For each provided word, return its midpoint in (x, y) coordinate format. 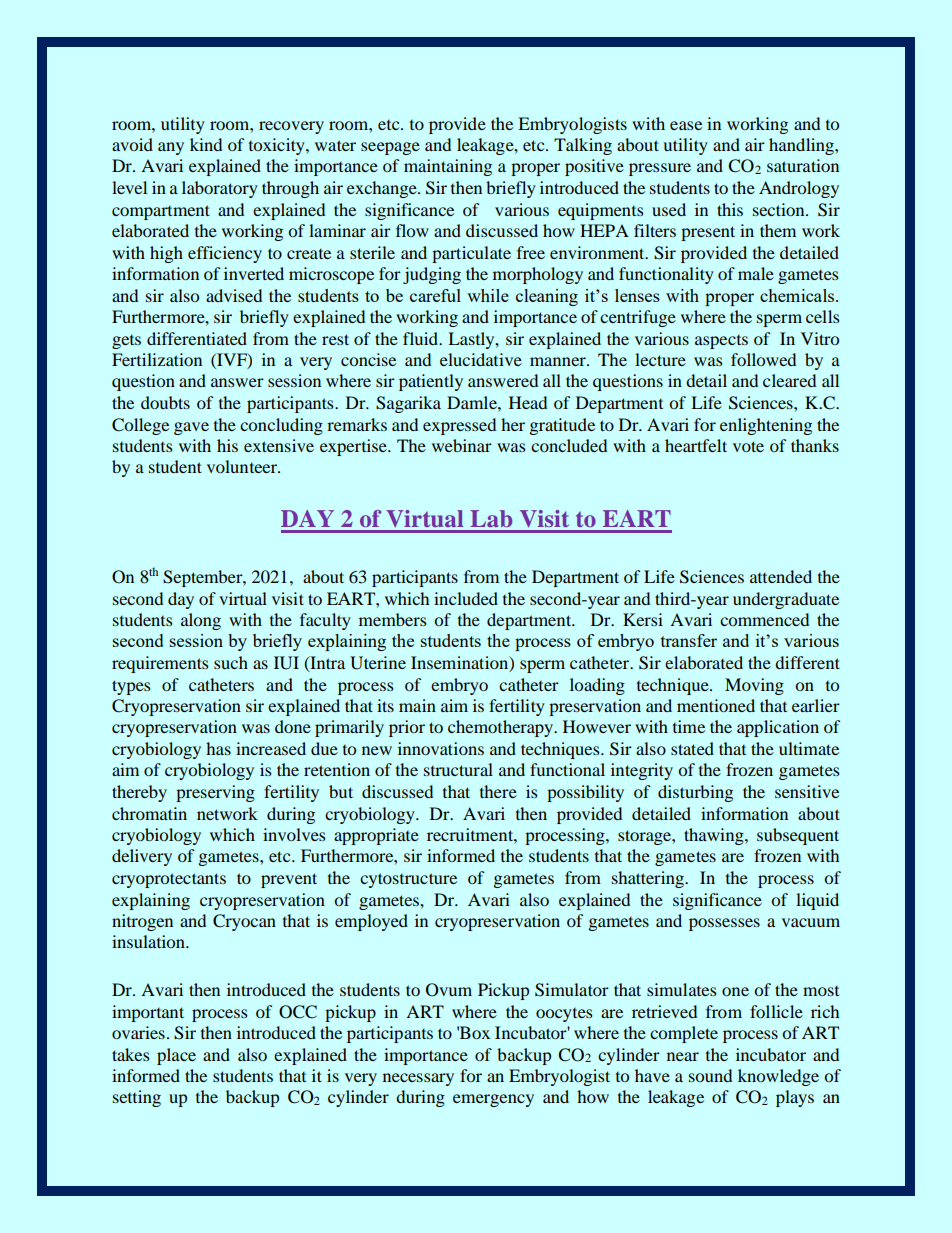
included (466, 598)
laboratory (220, 189)
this (730, 209)
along (201, 621)
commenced (764, 619)
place (176, 1056)
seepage (390, 148)
